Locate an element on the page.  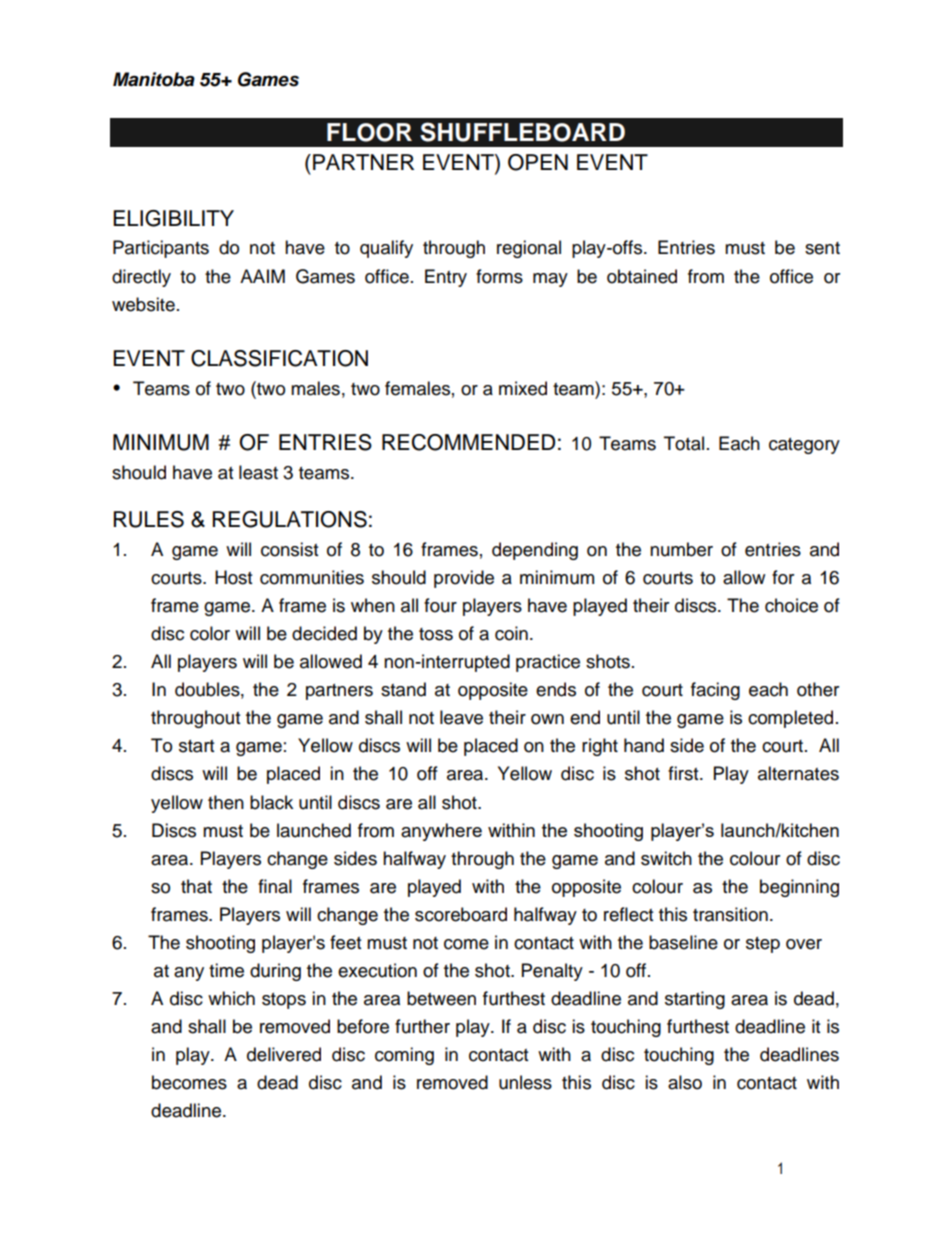
unless is located at coordinates (525, 1082).
